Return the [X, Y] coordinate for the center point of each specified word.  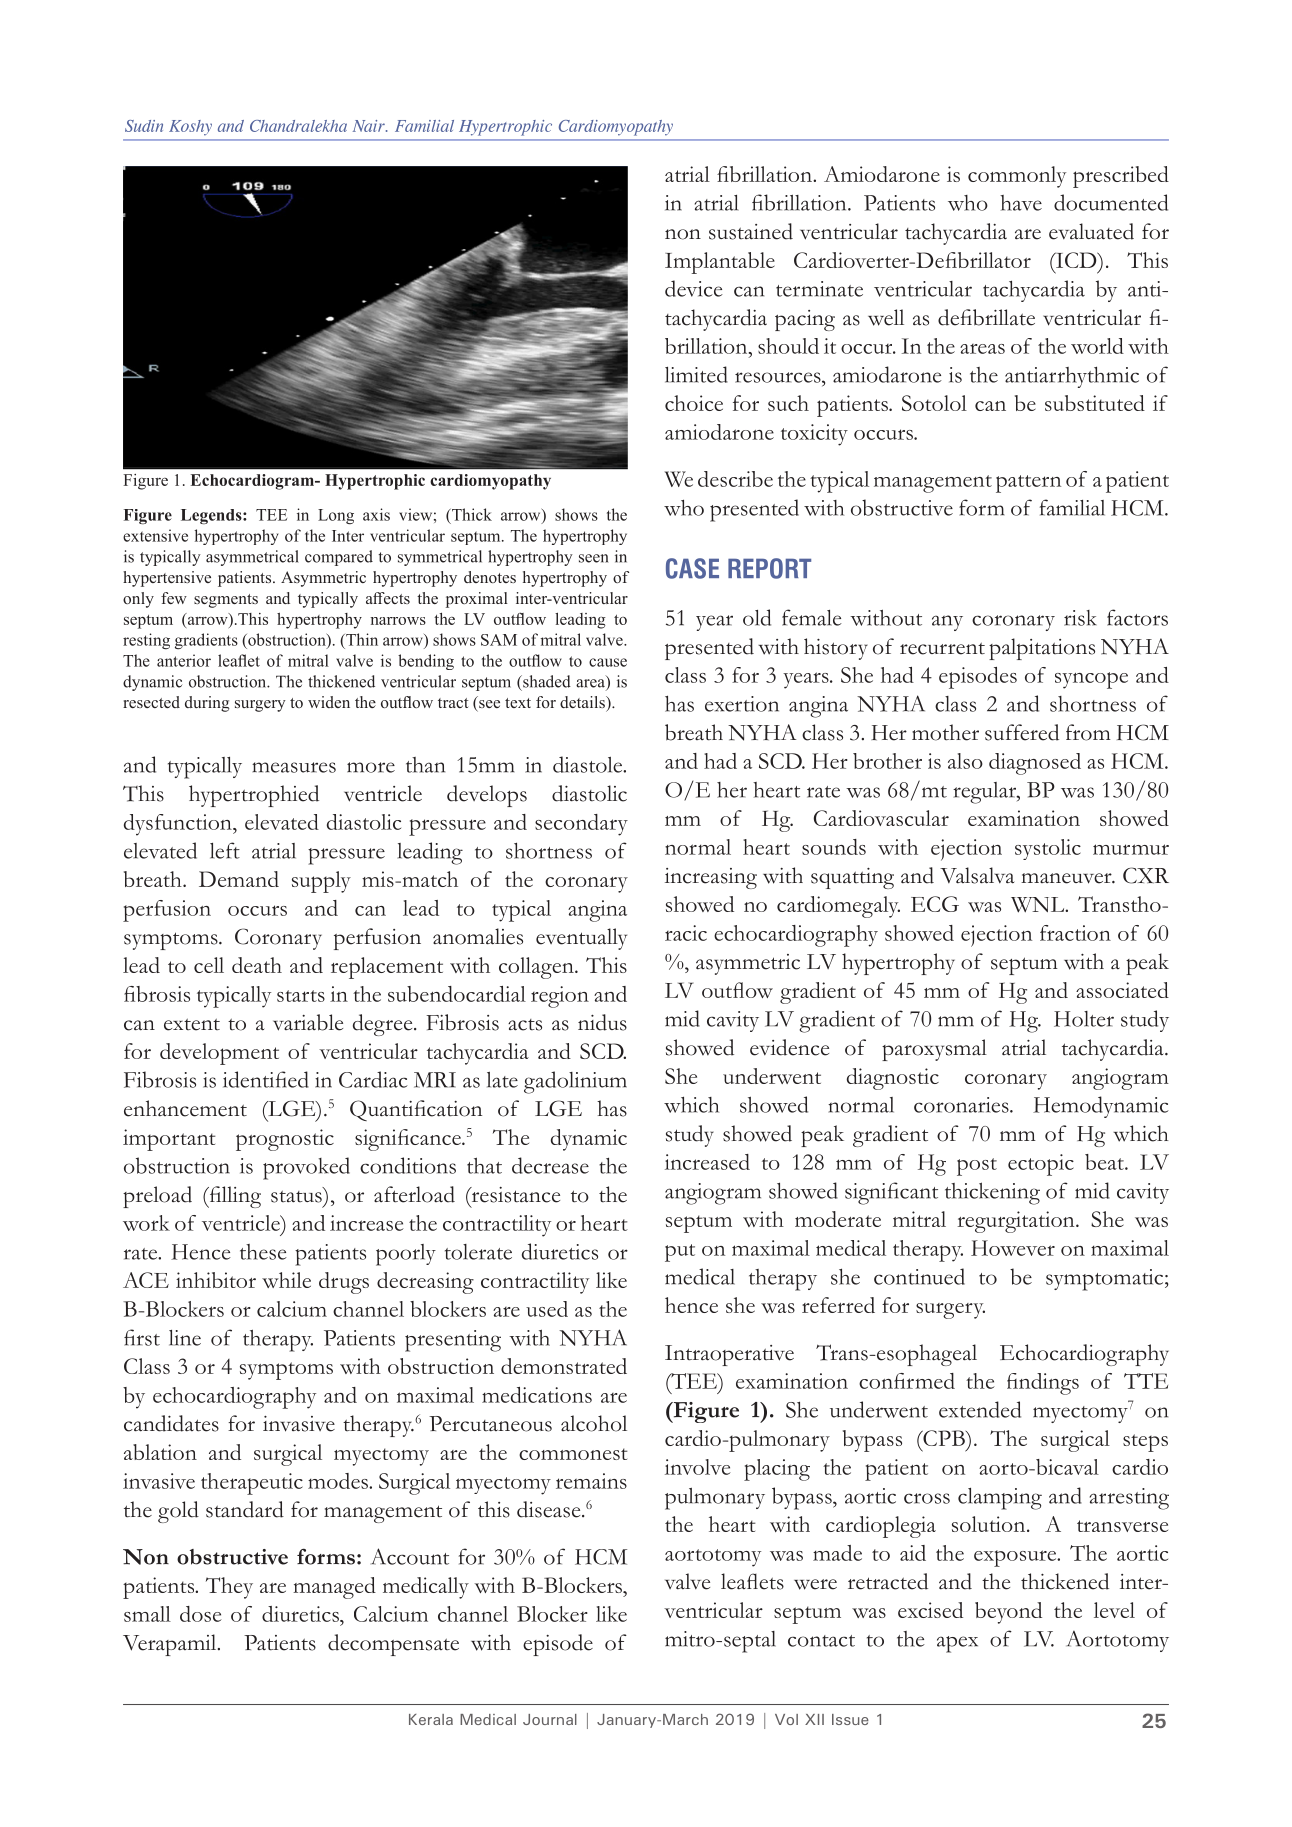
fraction [1075, 933]
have [1021, 203]
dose [201, 1614]
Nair [370, 126]
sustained [751, 231]
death [257, 965]
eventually [581, 939]
